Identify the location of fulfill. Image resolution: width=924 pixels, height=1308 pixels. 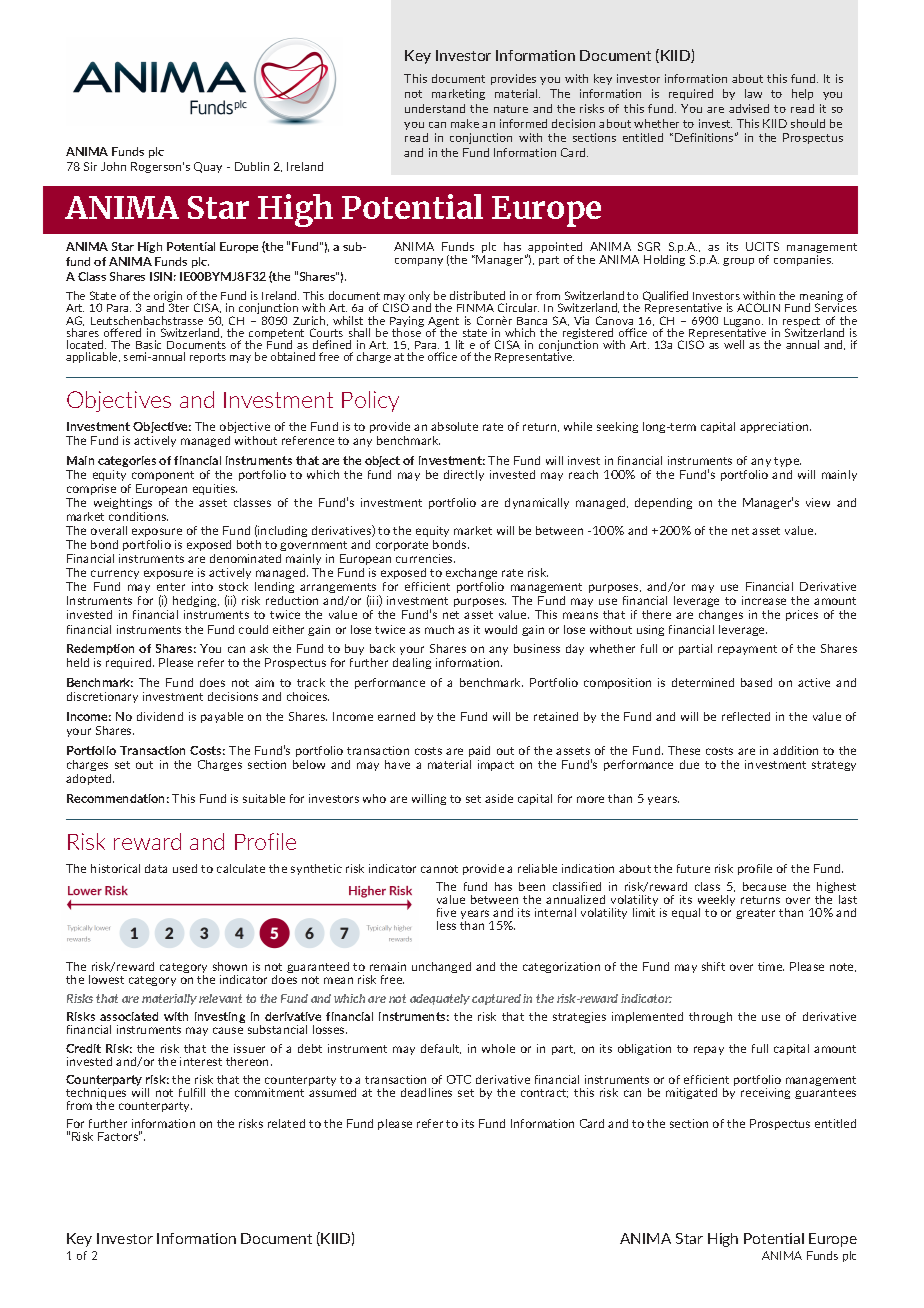
(192, 1092).
